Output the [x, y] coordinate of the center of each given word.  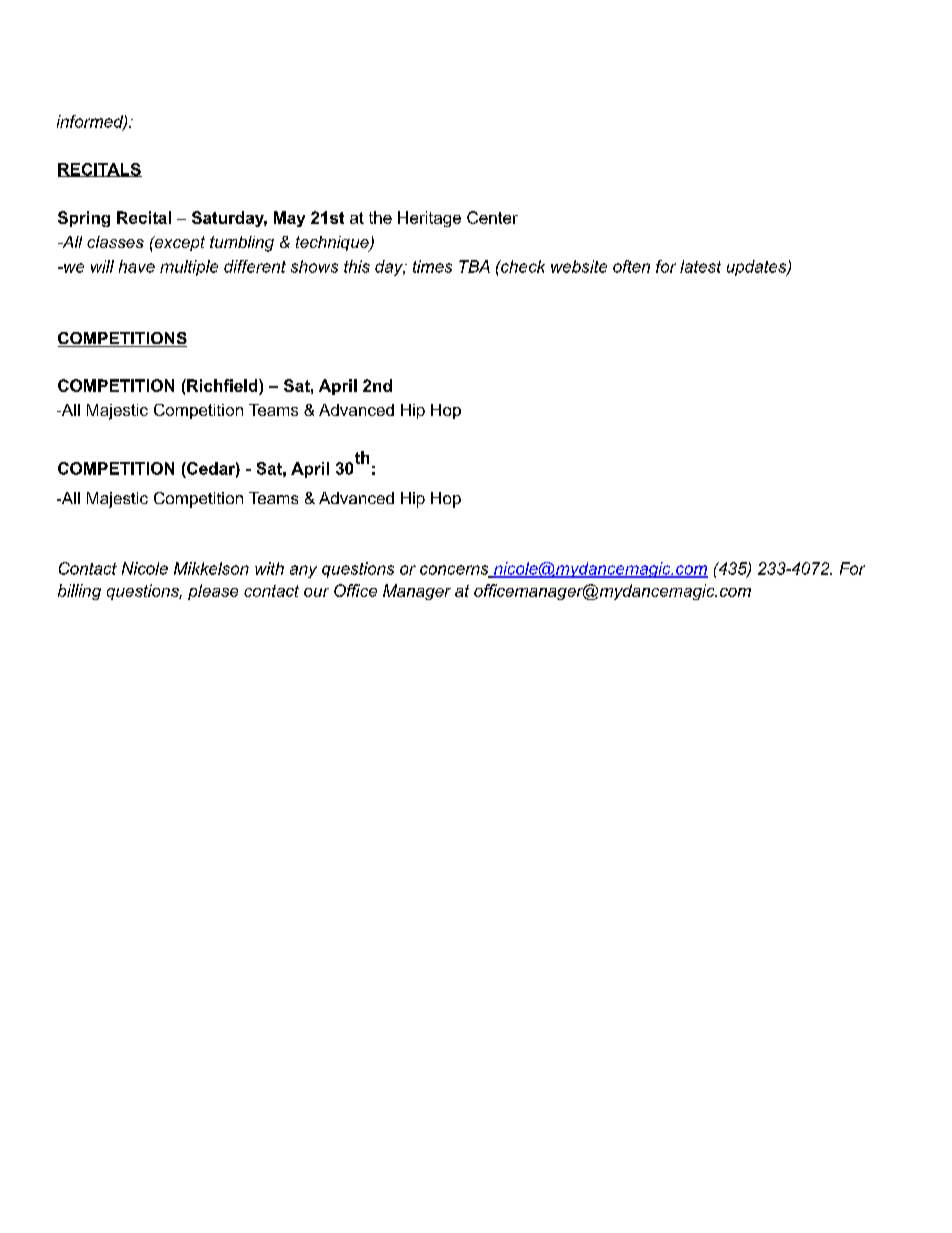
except [178, 243]
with [269, 568]
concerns [455, 571]
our [316, 592]
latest [700, 266]
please [213, 592]
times [432, 266]
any [303, 571]
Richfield [222, 385]
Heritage [429, 219]
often [631, 266]
